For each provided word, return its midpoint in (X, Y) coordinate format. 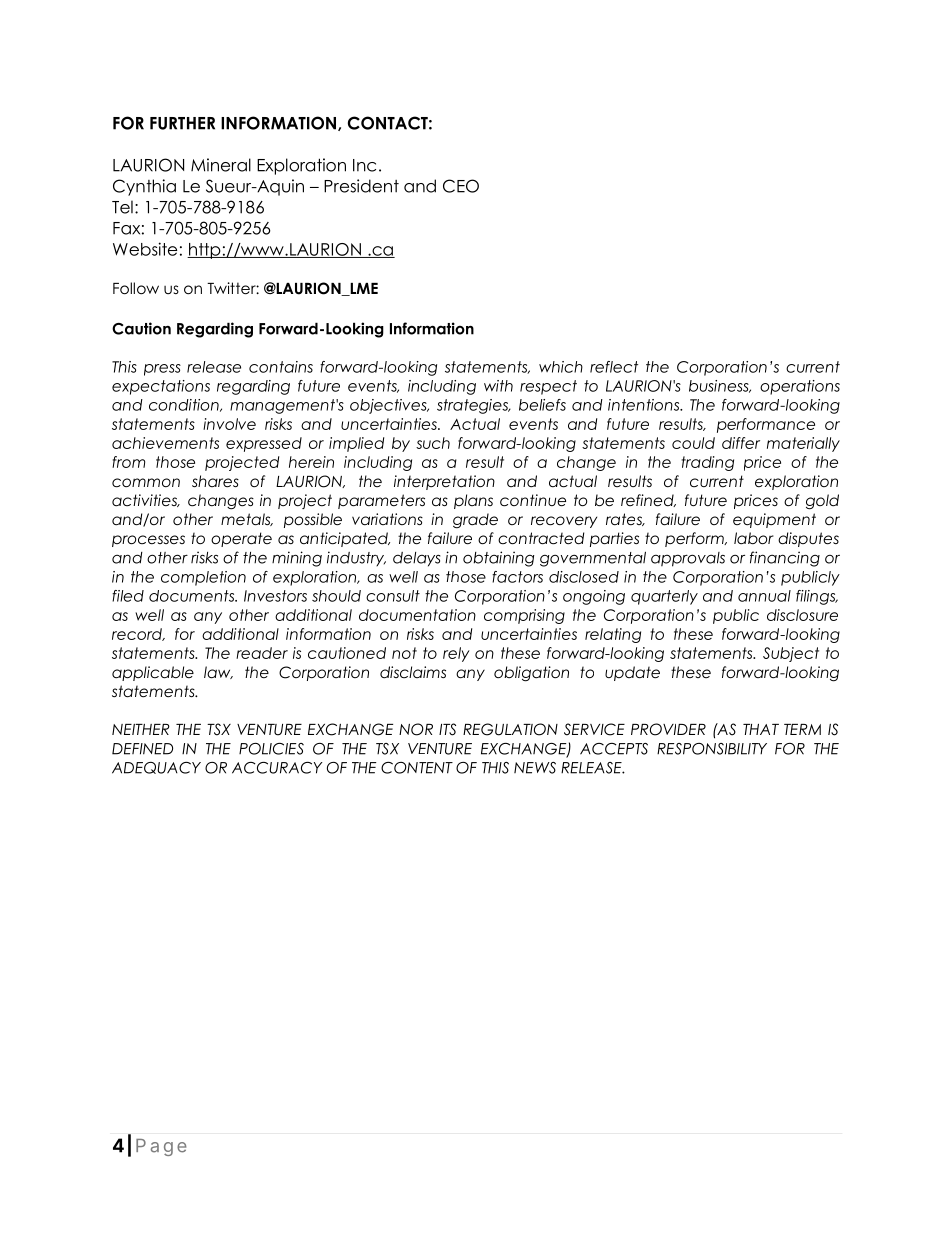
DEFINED (142, 749)
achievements (165, 443)
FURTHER (182, 123)
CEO (461, 186)
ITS (447, 729)
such (433, 443)
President (361, 186)
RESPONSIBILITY (712, 749)
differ (741, 443)
